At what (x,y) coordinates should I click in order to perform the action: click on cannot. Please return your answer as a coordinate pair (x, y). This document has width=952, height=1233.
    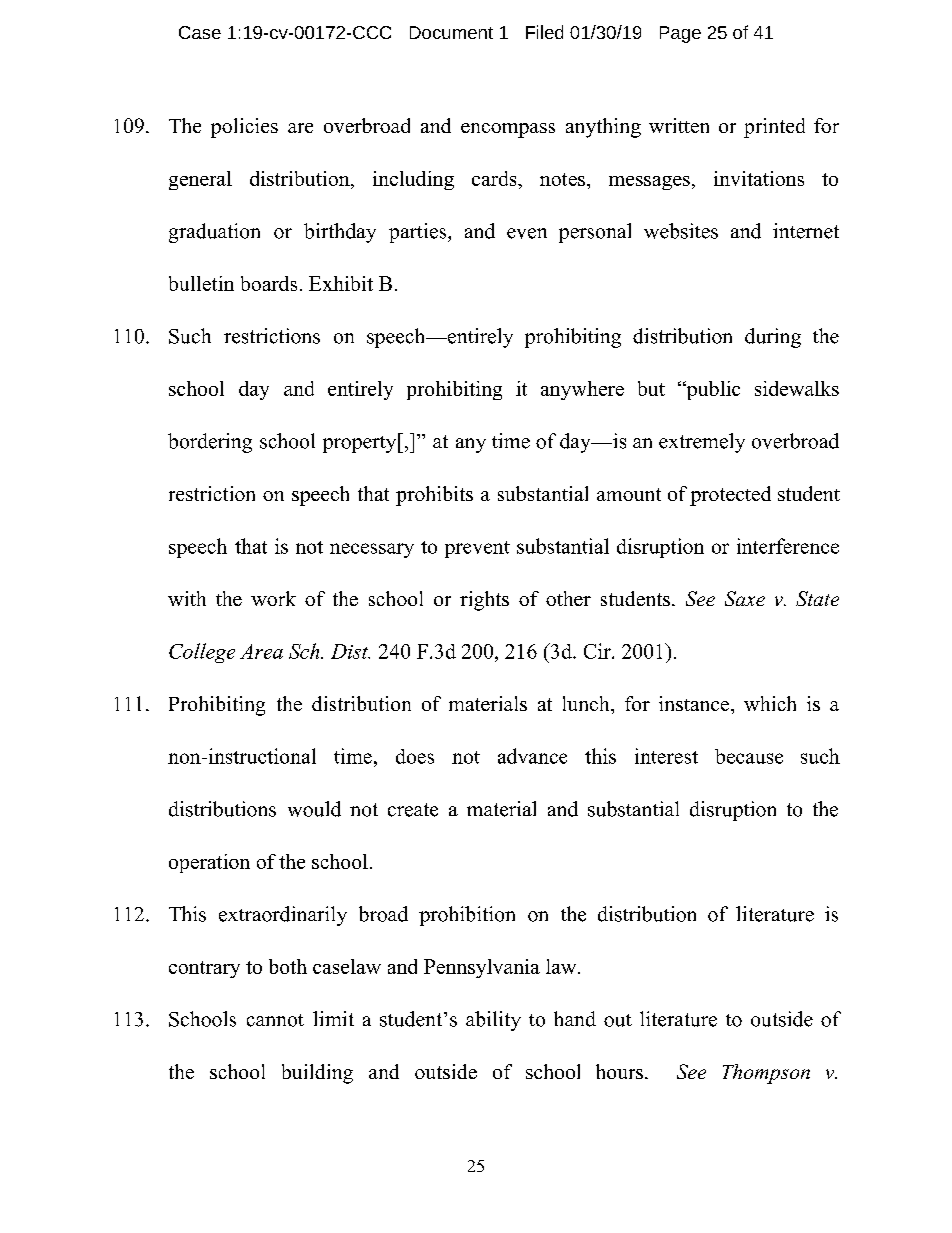
    Looking at the image, I should click on (275, 1020).
